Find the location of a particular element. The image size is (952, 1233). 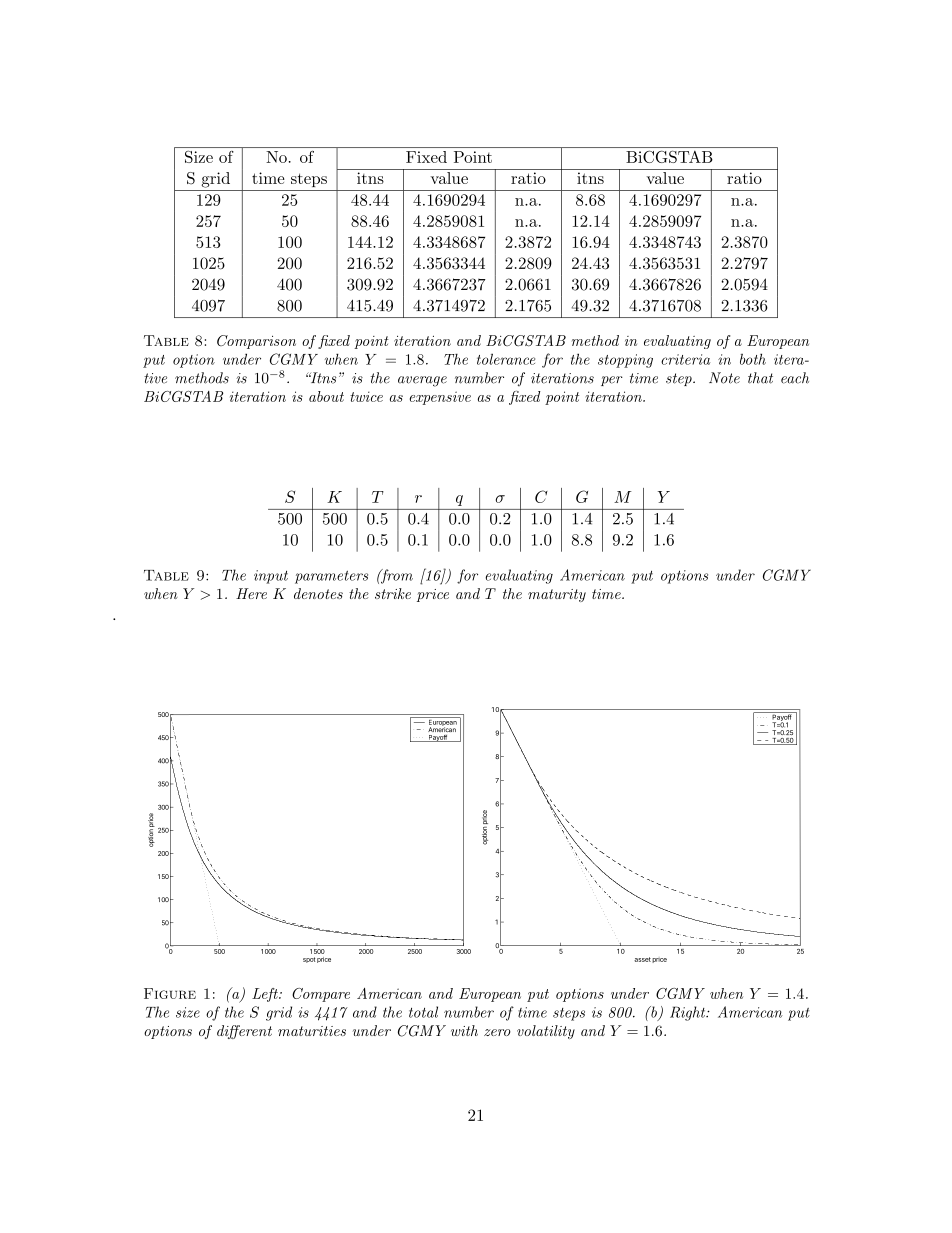

different is located at coordinates (244, 1032).
